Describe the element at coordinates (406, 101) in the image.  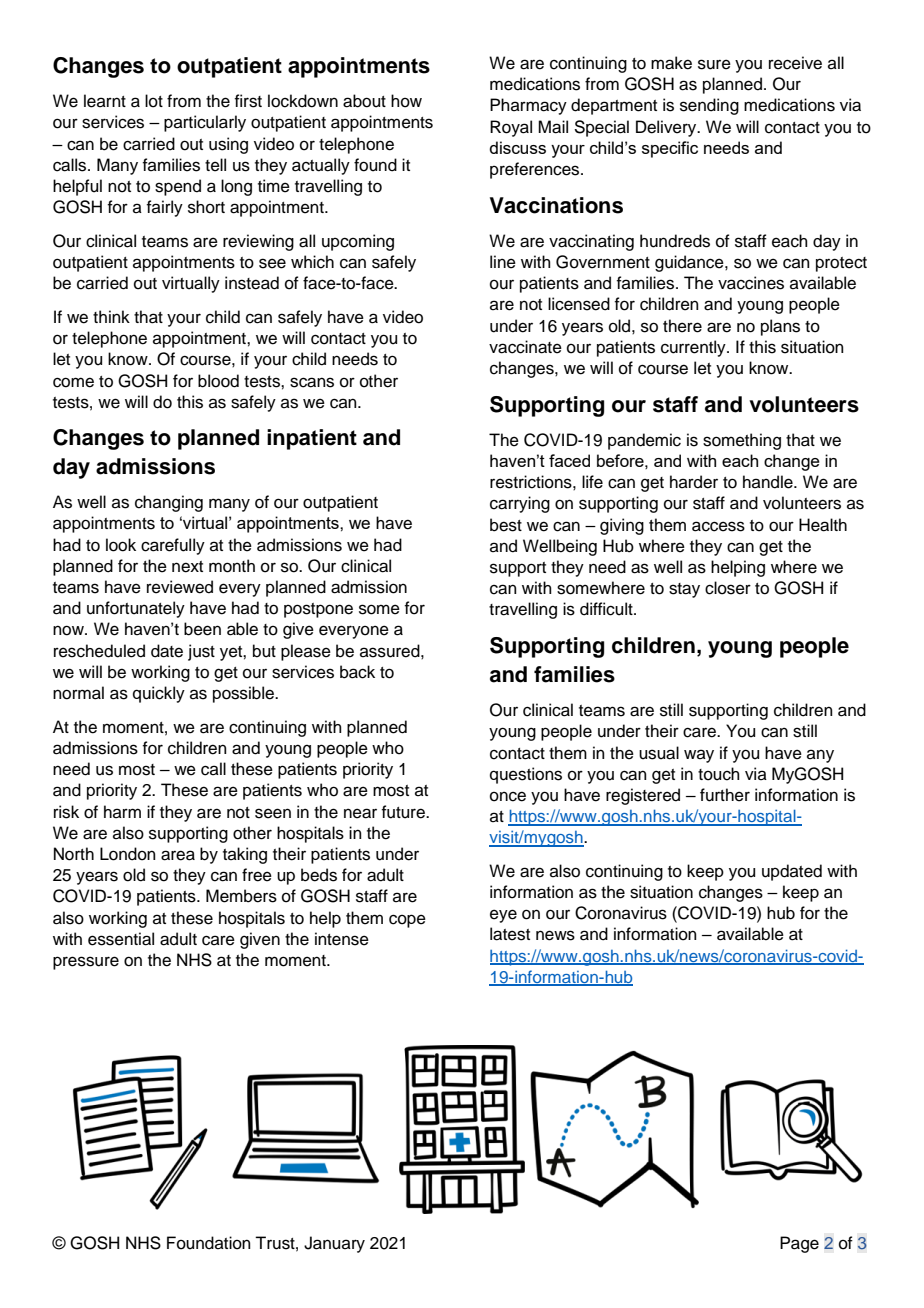
I see `how` at that location.
